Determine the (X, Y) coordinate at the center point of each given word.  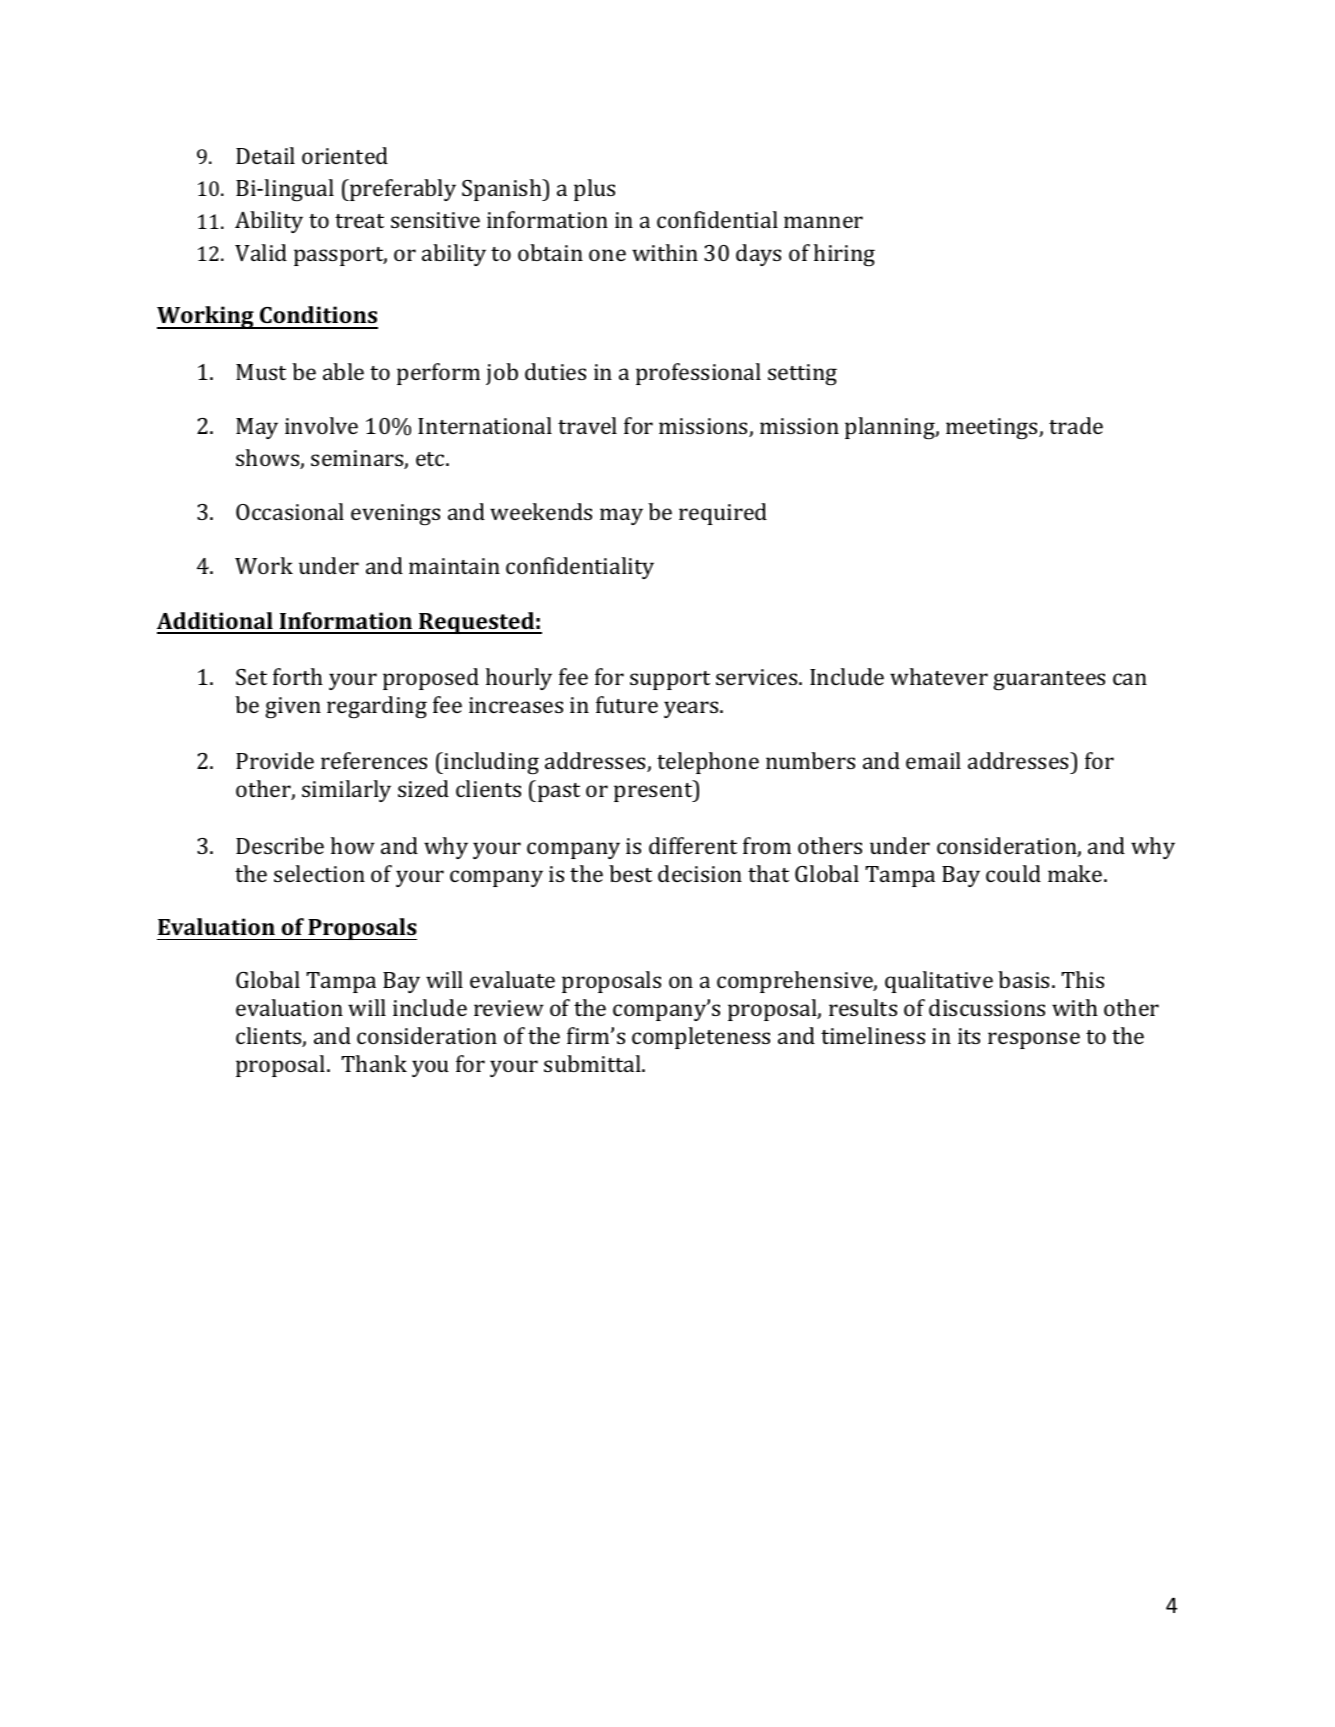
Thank (374, 1063)
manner (823, 222)
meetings (991, 429)
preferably (402, 190)
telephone (708, 763)
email (933, 760)
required (723, 514)
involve (321, 425)
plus (594, 190)
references (374, 760)
